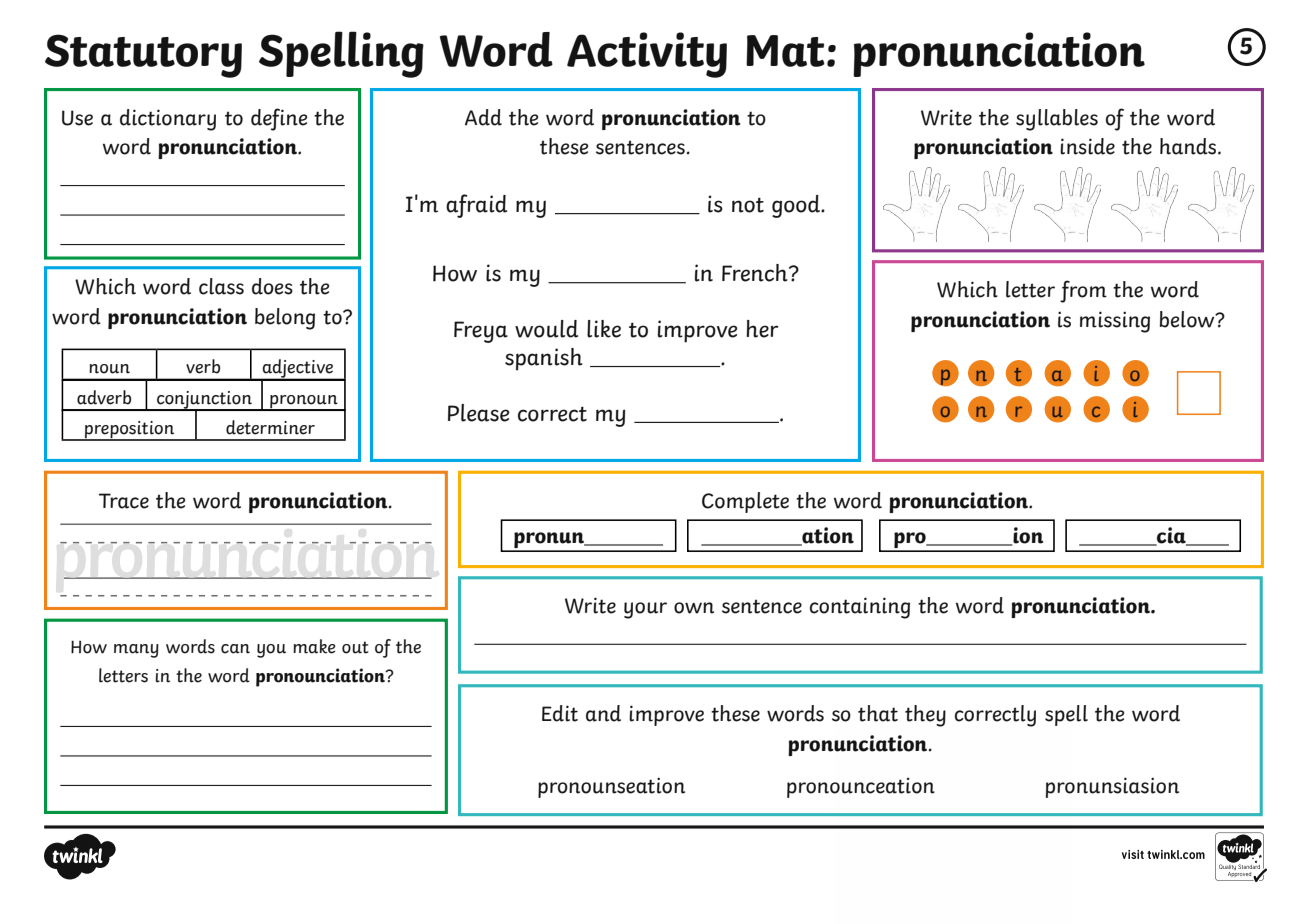  Describe the element at coordinates (1083, 291) in the image. I see `from` at that location.
